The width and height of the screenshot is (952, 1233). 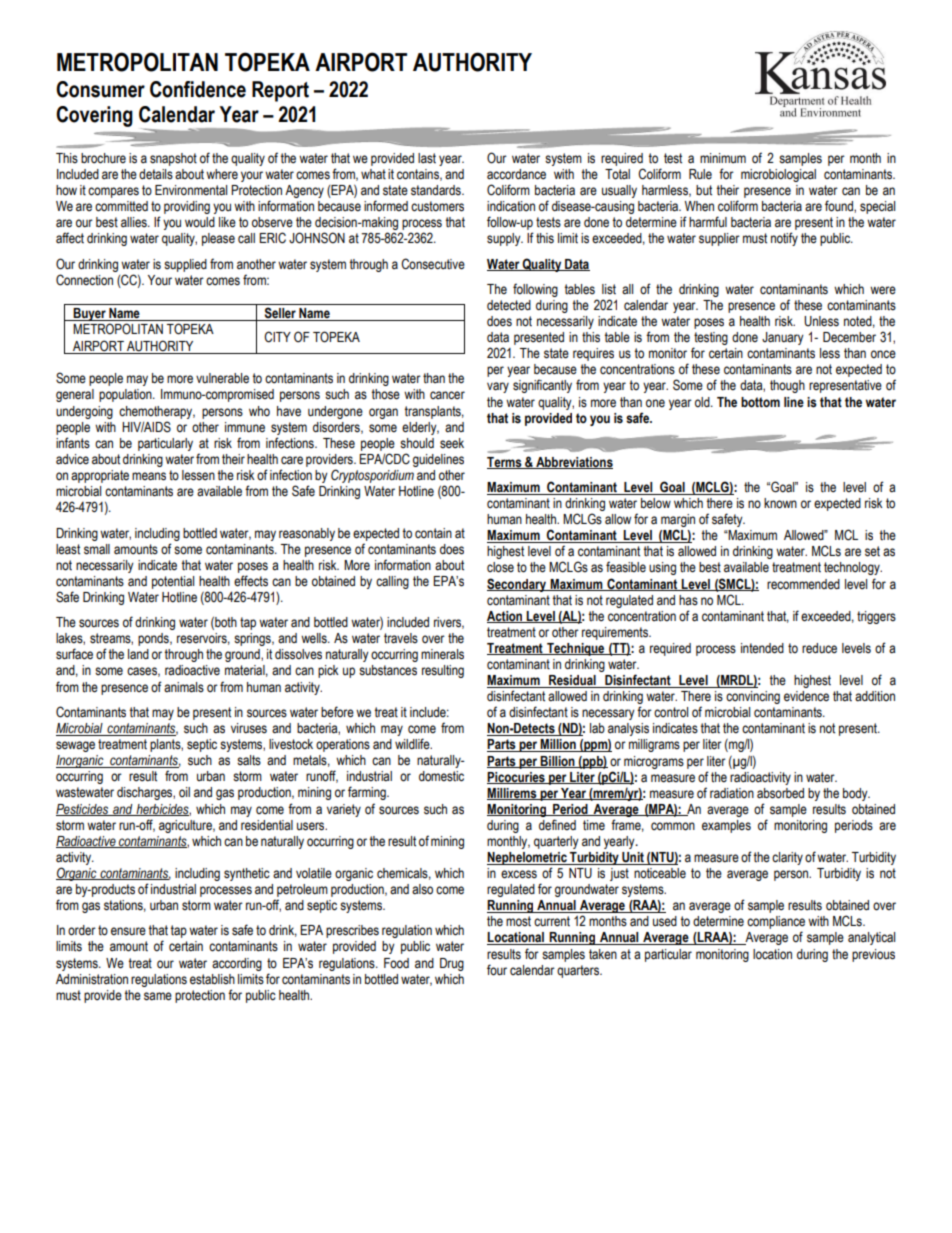 I want to click on same, so click(x=158, y=996).
